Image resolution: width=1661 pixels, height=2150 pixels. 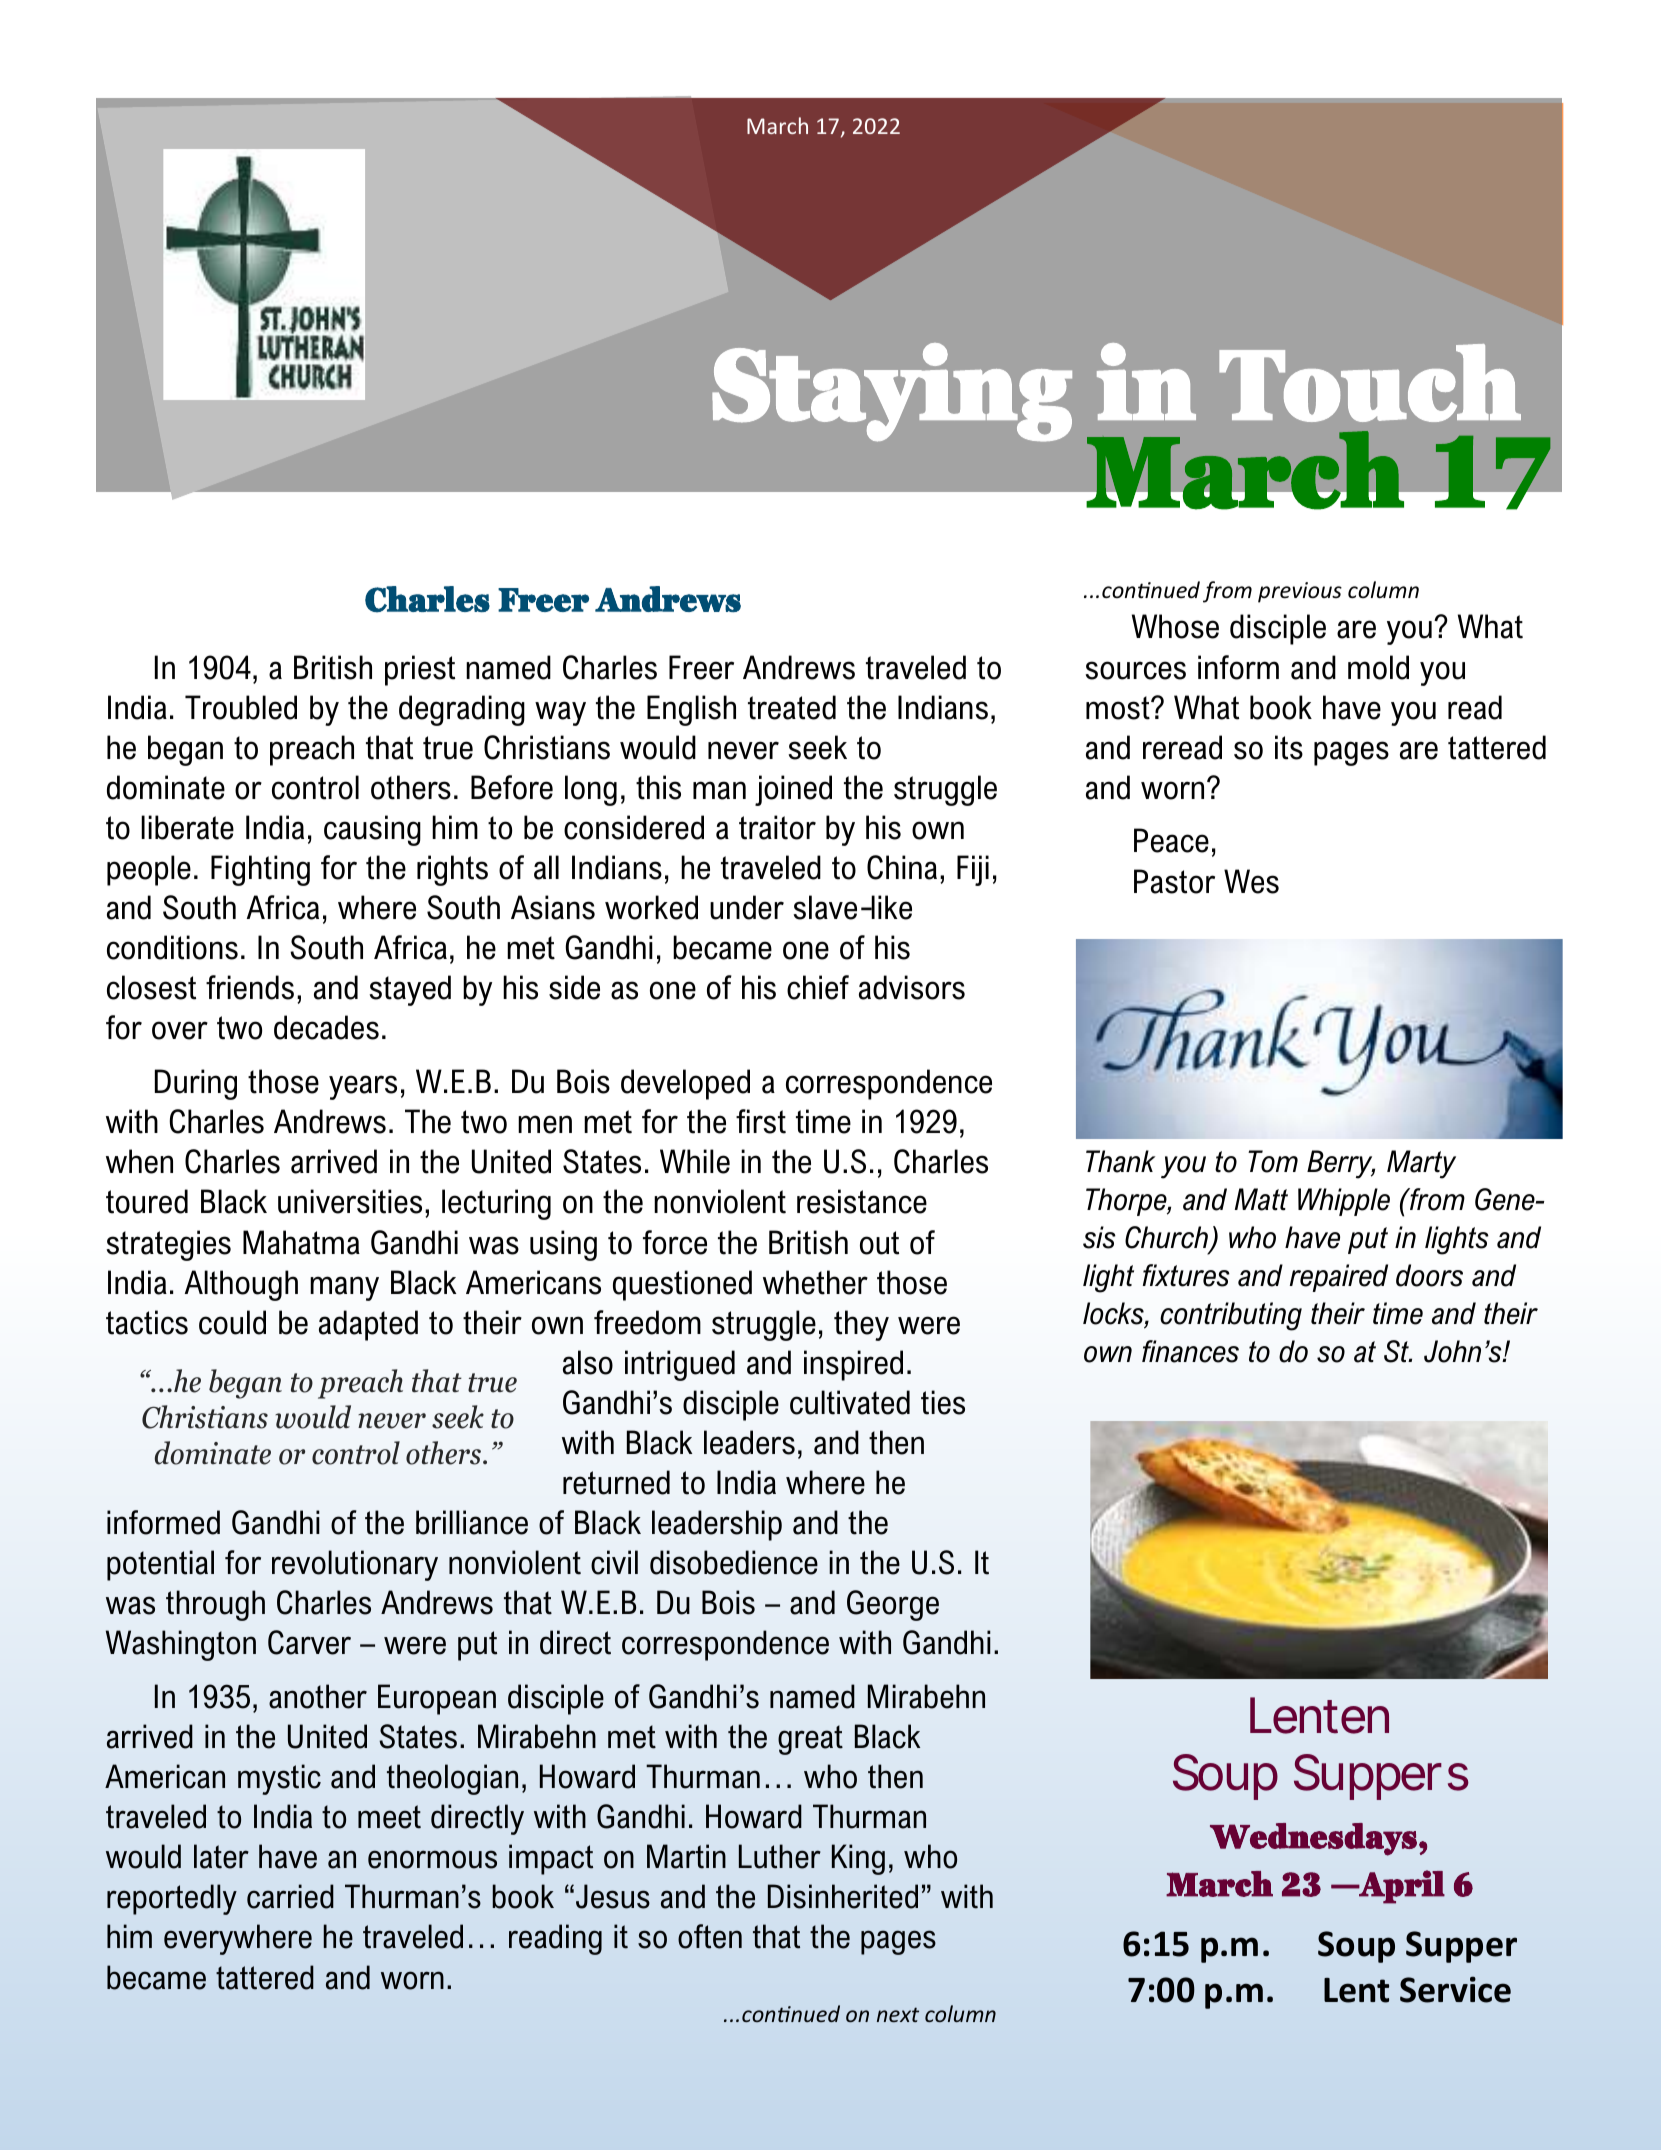 What do you see at coordinates (1370, 383) in the page?
I see `Touch` at bounding box center [1370, 383].
